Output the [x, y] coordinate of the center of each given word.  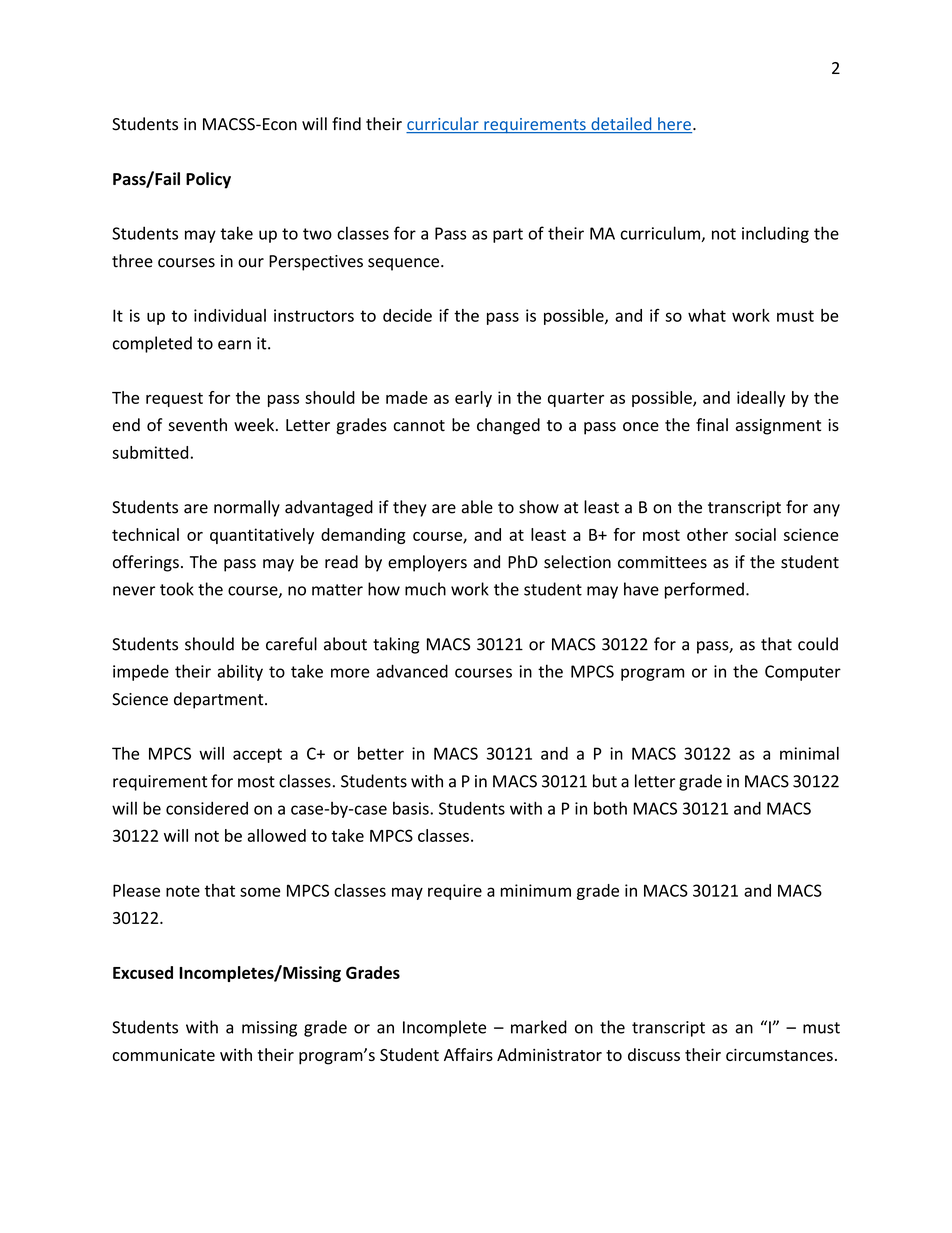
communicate [164, 1055]
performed [704, 590]
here [674, 125]
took [177, 589]
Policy [208, 180]
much [425, 589]
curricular [443, 125]
